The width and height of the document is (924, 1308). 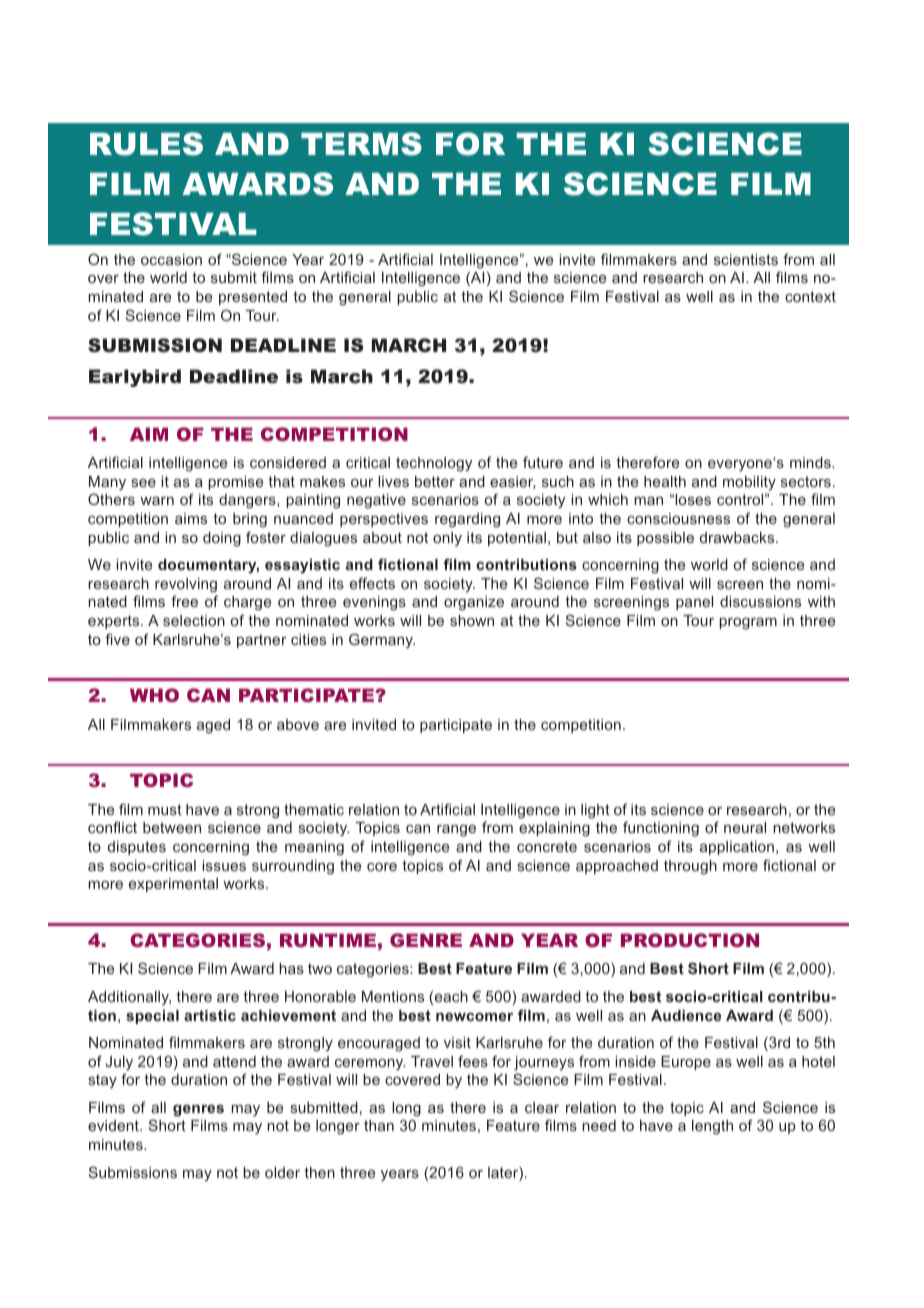 What do you see at coordinates (146, 144) in the document?
I see `RULES` at bounding box center [146, 144].
